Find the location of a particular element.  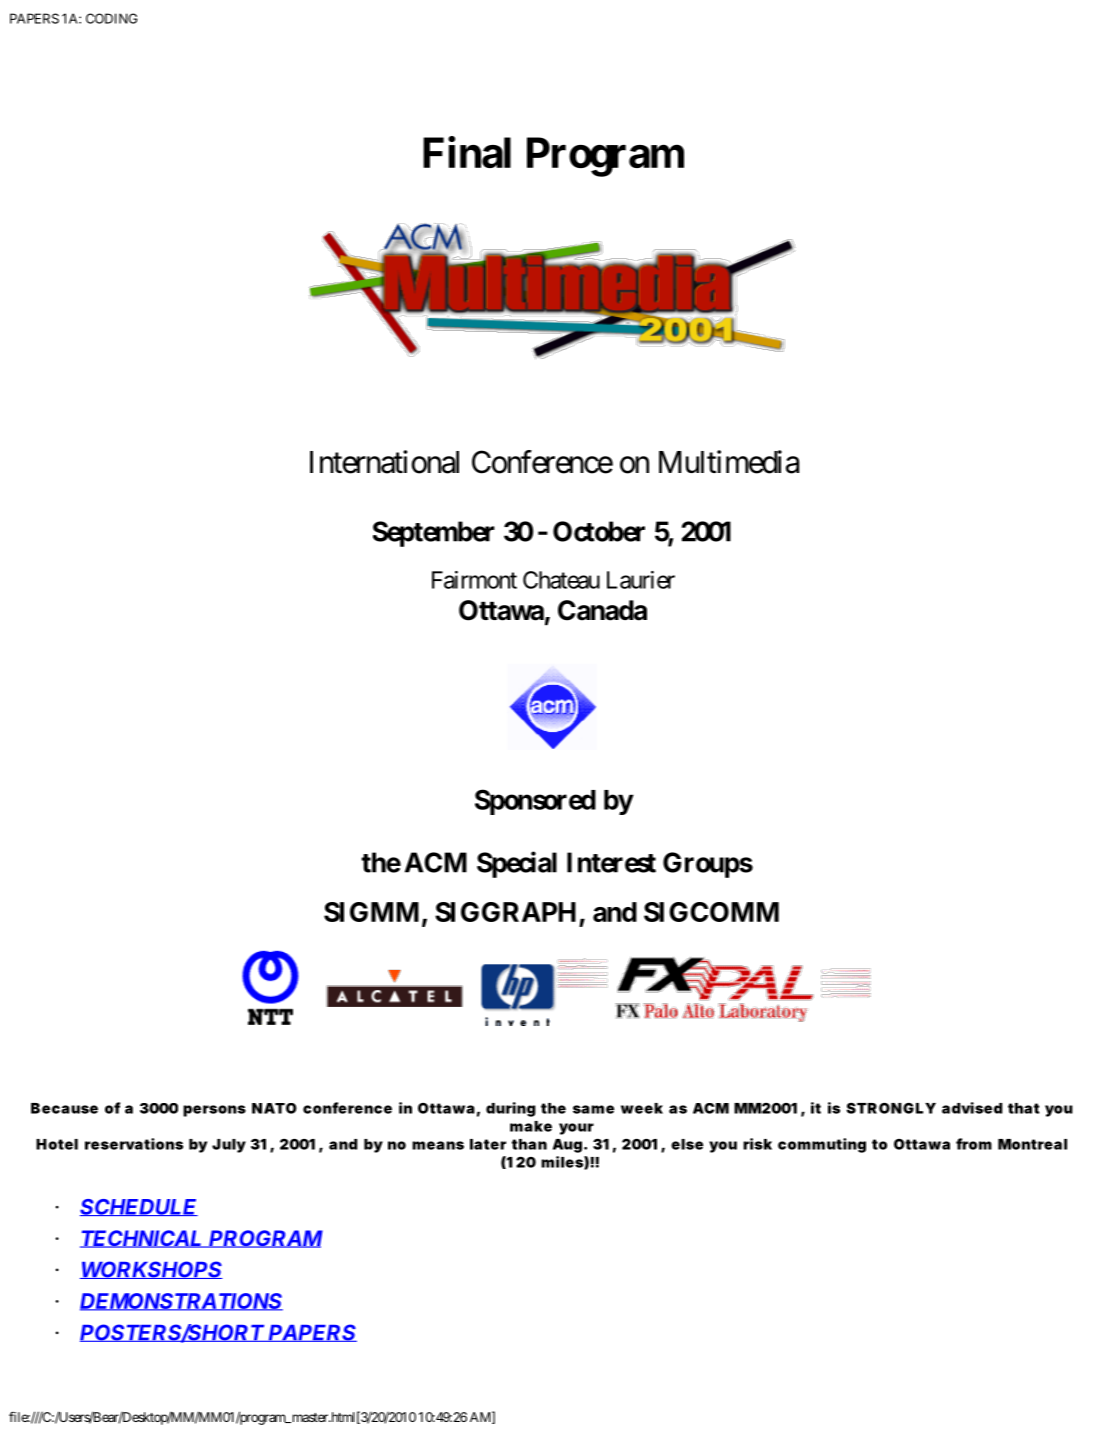

Multimedia is located at coordinates (729, 462).
